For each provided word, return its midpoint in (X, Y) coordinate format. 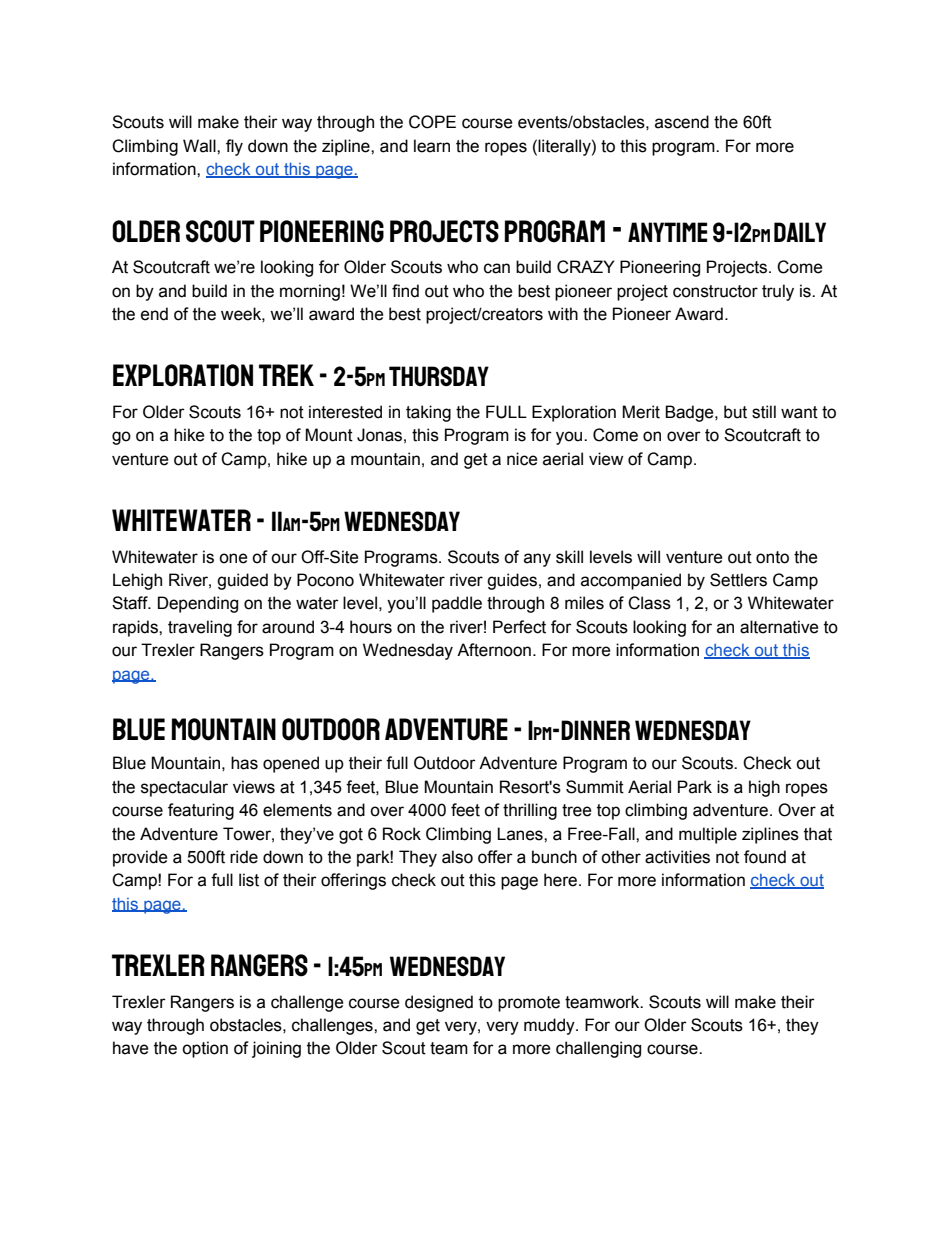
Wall (200, 146)
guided (242, 581)
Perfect (519, 627)
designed (439, 1003)
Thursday (439, 376)
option (205, 1049)
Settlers (738, 580)
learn (432, 146)
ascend (682, 122)
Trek (286, 375)
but (735, 412)
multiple (708, 835)
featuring (201, 811)
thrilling (530, 811)
